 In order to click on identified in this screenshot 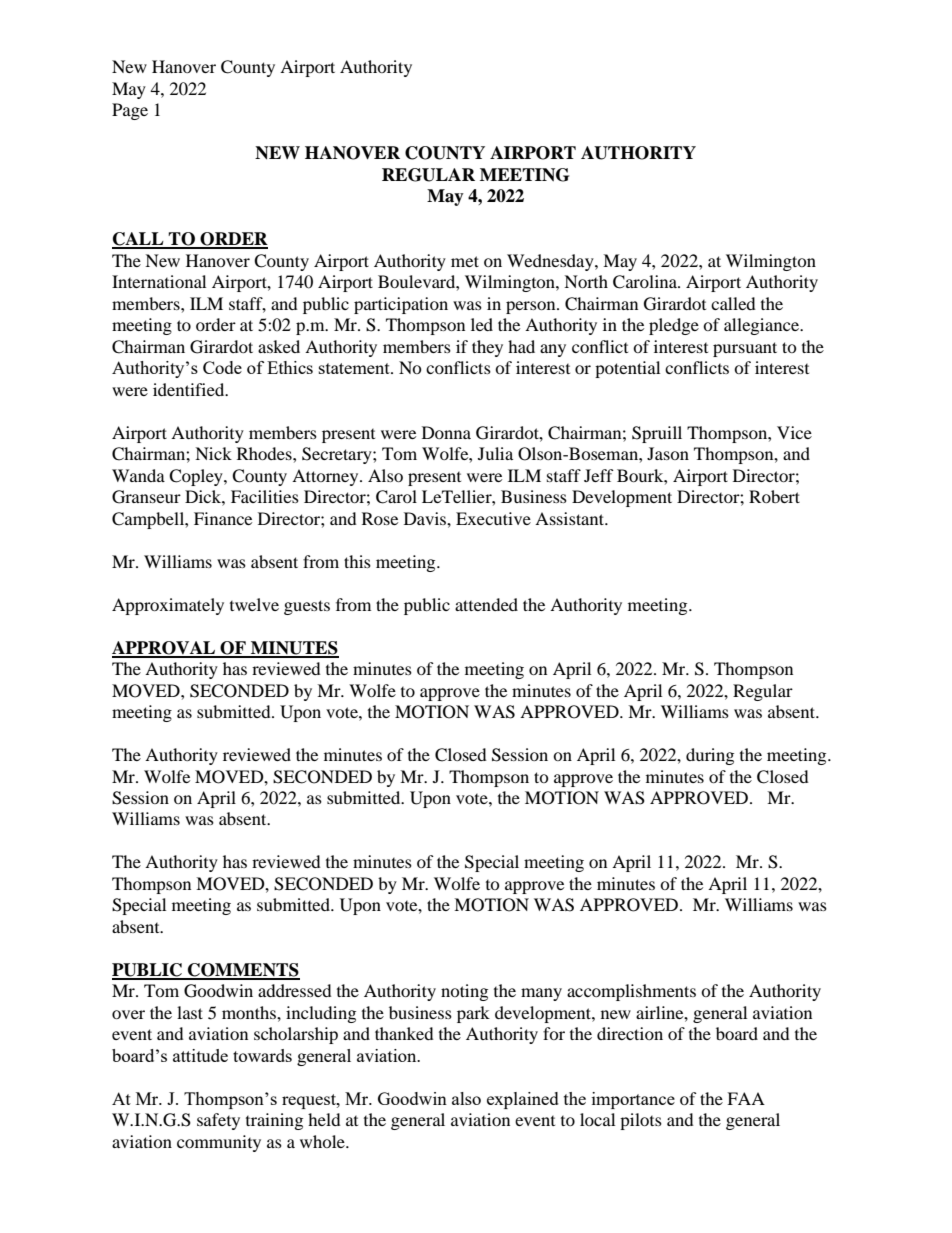, I will do `click(190, 389)`.
